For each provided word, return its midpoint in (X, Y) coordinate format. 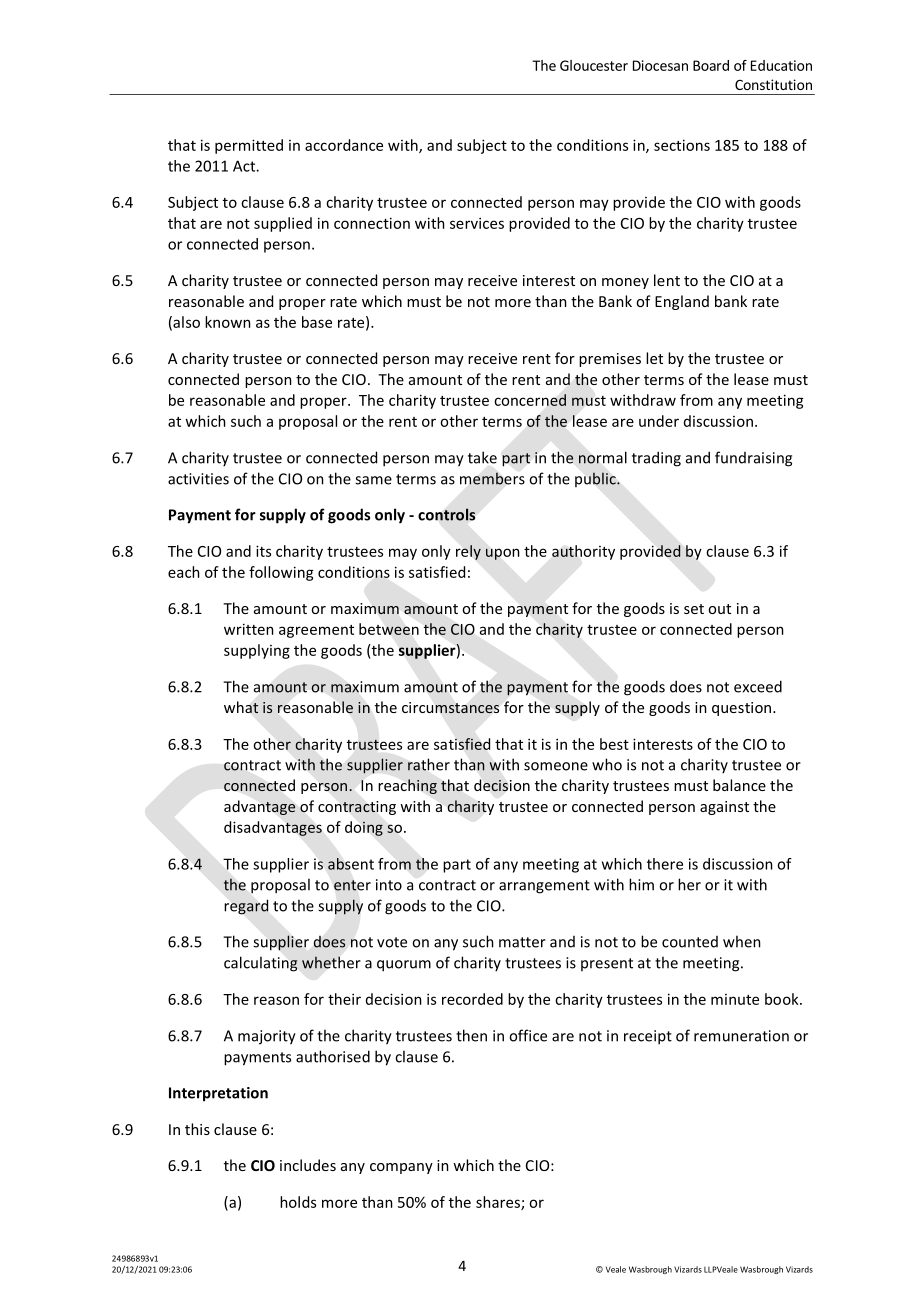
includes (308, 1165)
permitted (249, 146)
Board (711, 65)
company (401, 1168)
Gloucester (594, 65)
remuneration (741, 1036)
